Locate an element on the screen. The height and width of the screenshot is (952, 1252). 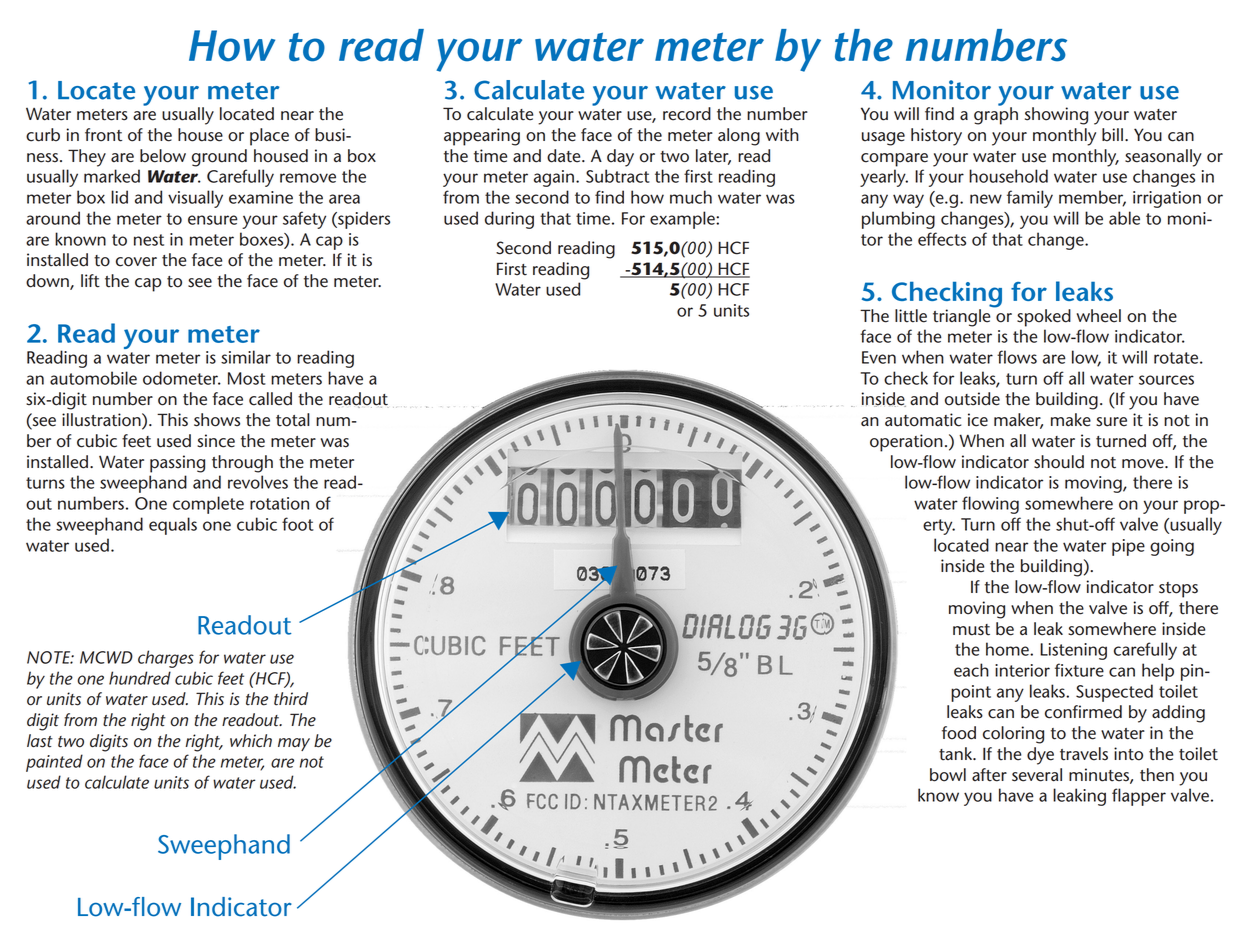
equals is located at coordinates (173, 526).
